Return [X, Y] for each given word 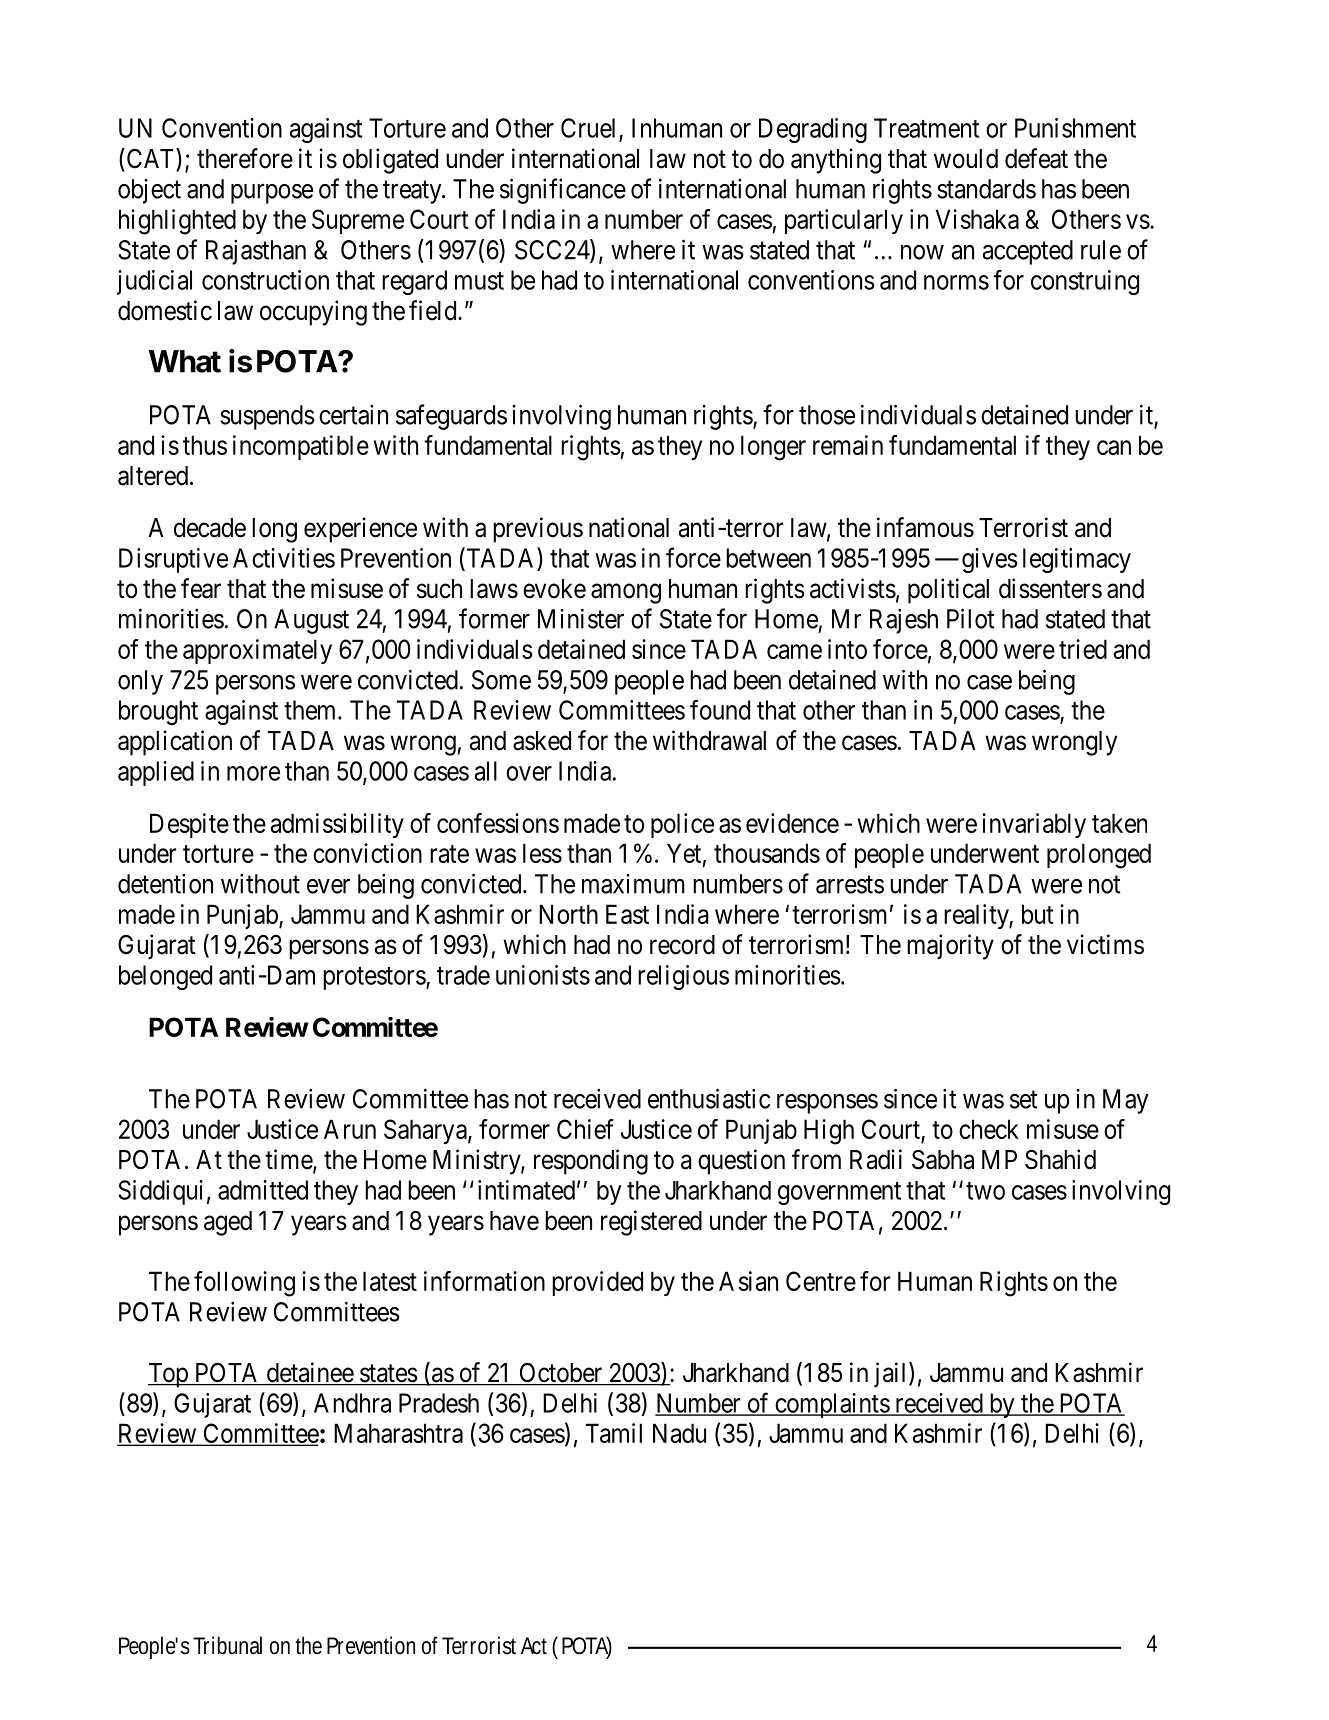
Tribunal [227, 1645]
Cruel [590, 129]
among [626, 594]
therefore [245, 158]
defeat [1036, 158]
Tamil [614, 1433]
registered [651, 1223]
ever [328, 886]
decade [210, 528]
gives [990, 560]
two [985, 1191]
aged [228, 1223]
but [1038, 914]
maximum [633, 884]
